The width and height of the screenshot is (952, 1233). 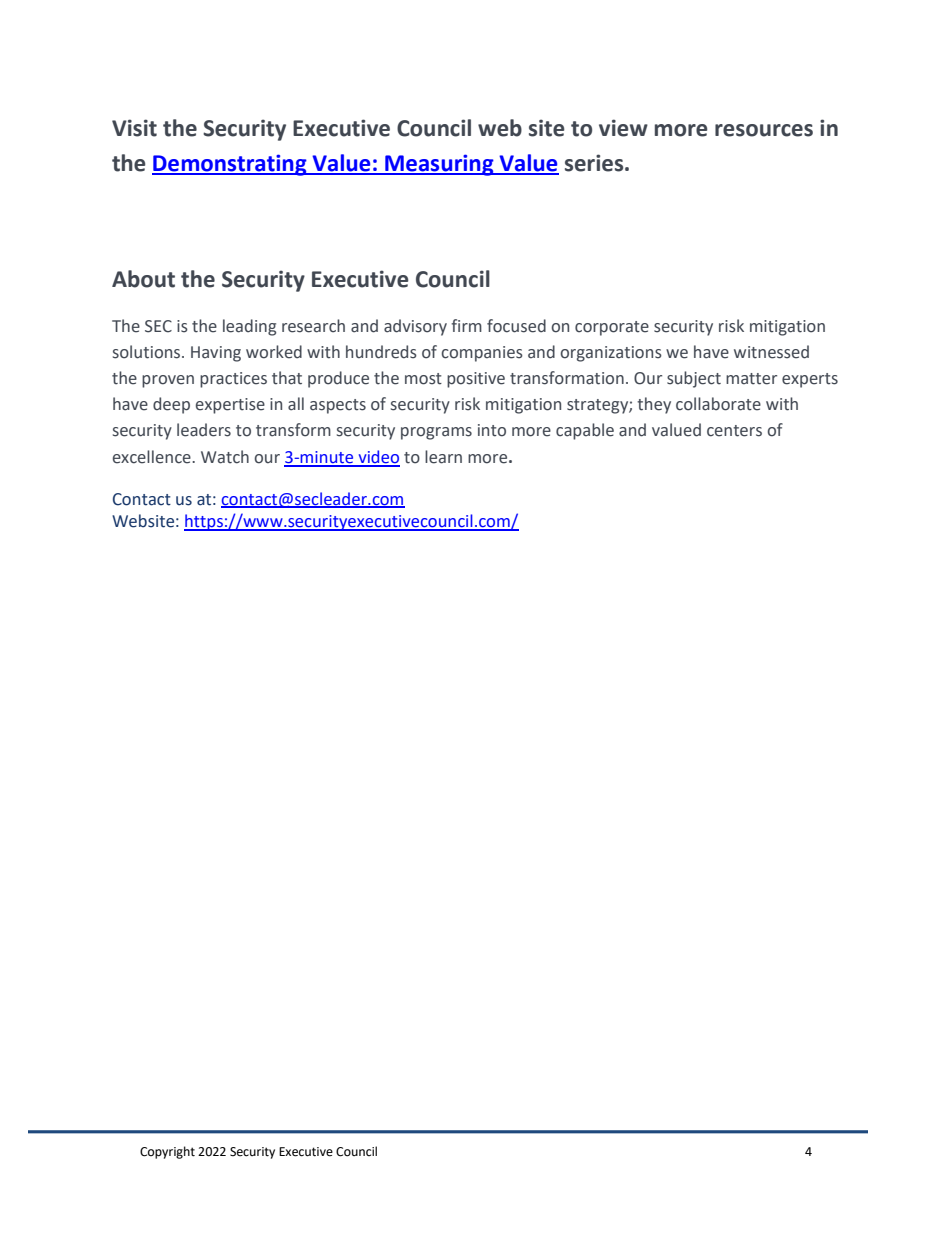 What do you see at coordinates (230, 165) in the screenshot?
I see `Demonstrating` at bounding box center [230, 165].
